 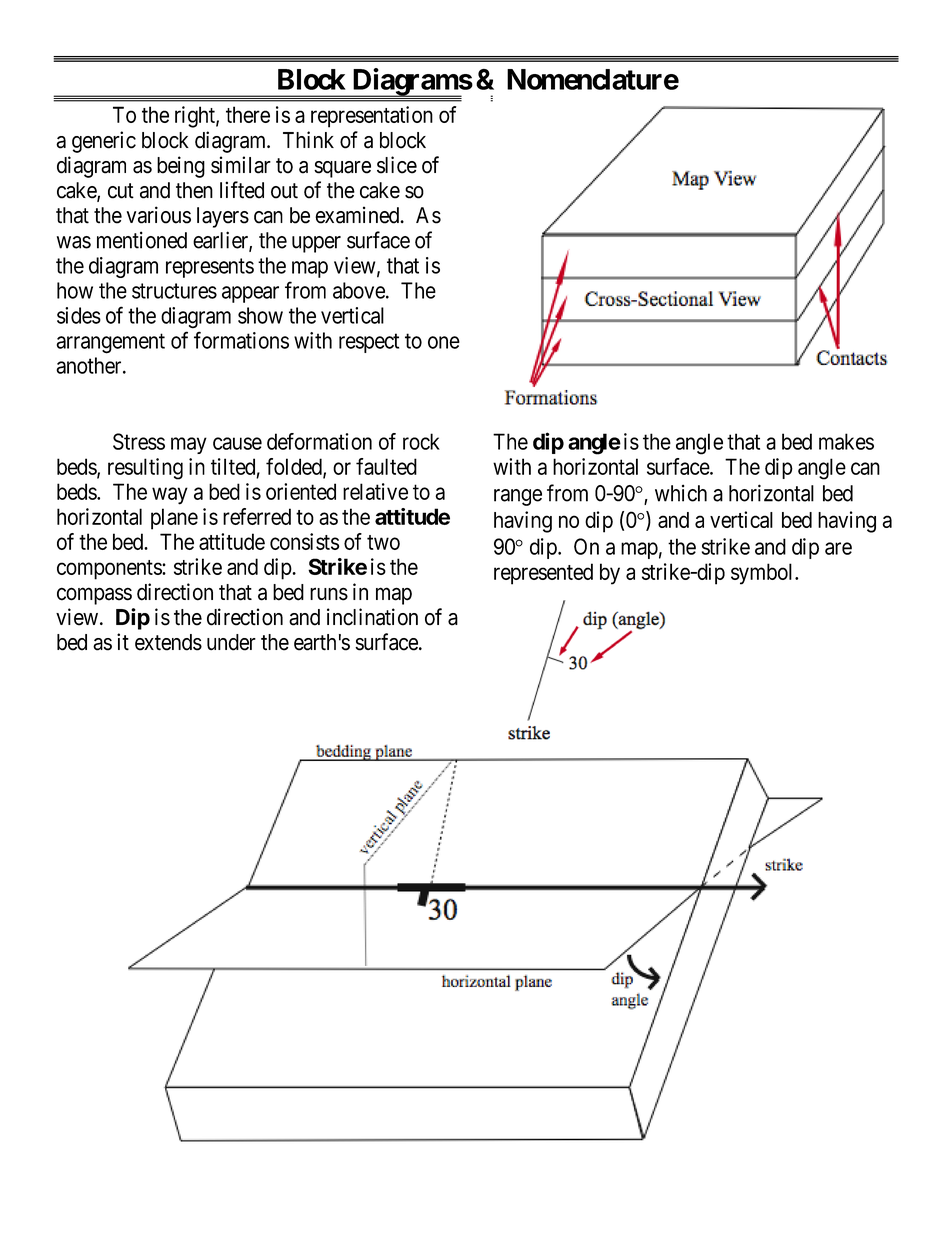 I want to click on respect, so click(x=369, y=343).
